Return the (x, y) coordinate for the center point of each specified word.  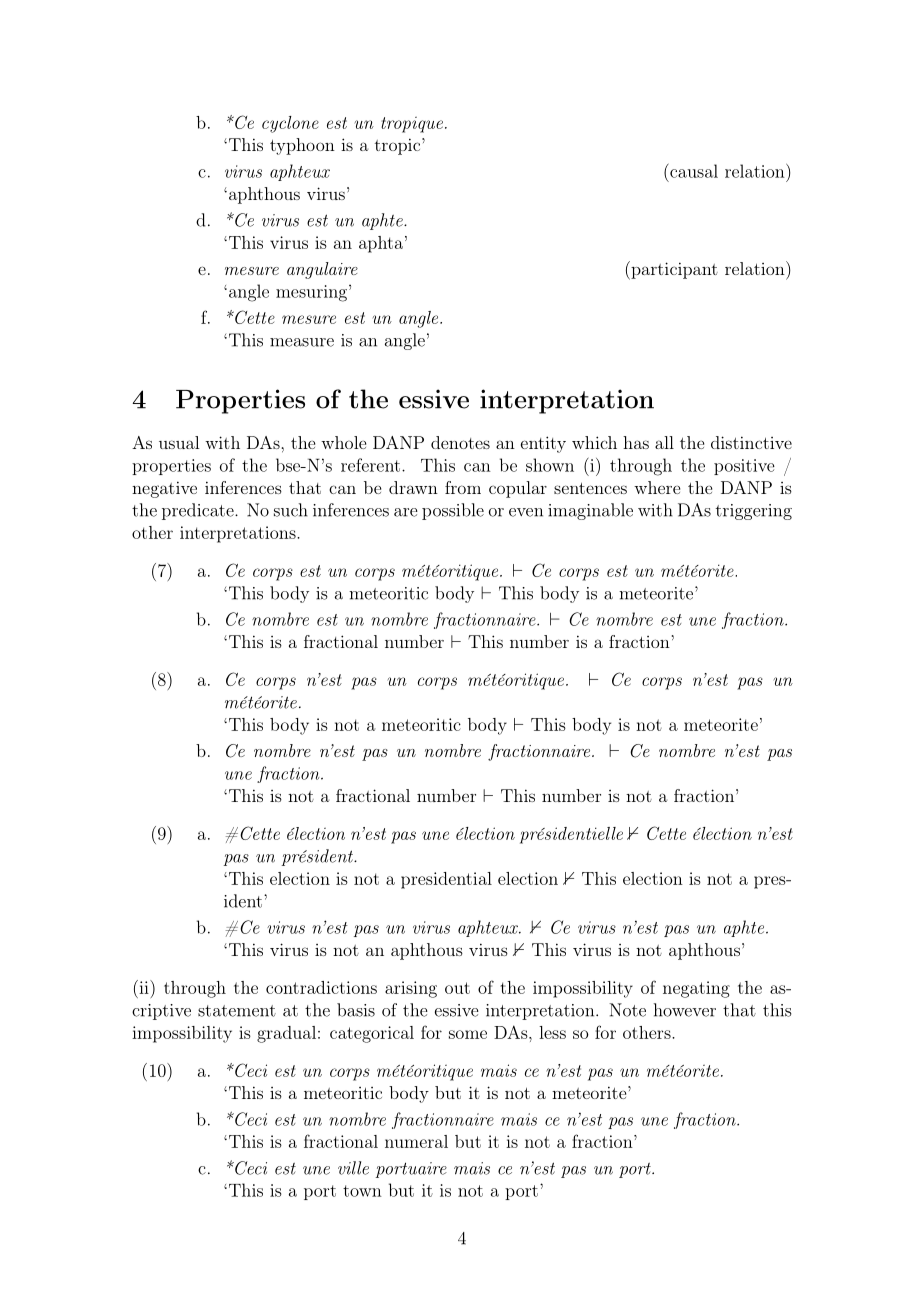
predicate (199, 511)
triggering (754, 512)
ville (353, 1168)
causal (693, 170)
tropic (397, 146)
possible (453, 511)
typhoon (302, 146)
